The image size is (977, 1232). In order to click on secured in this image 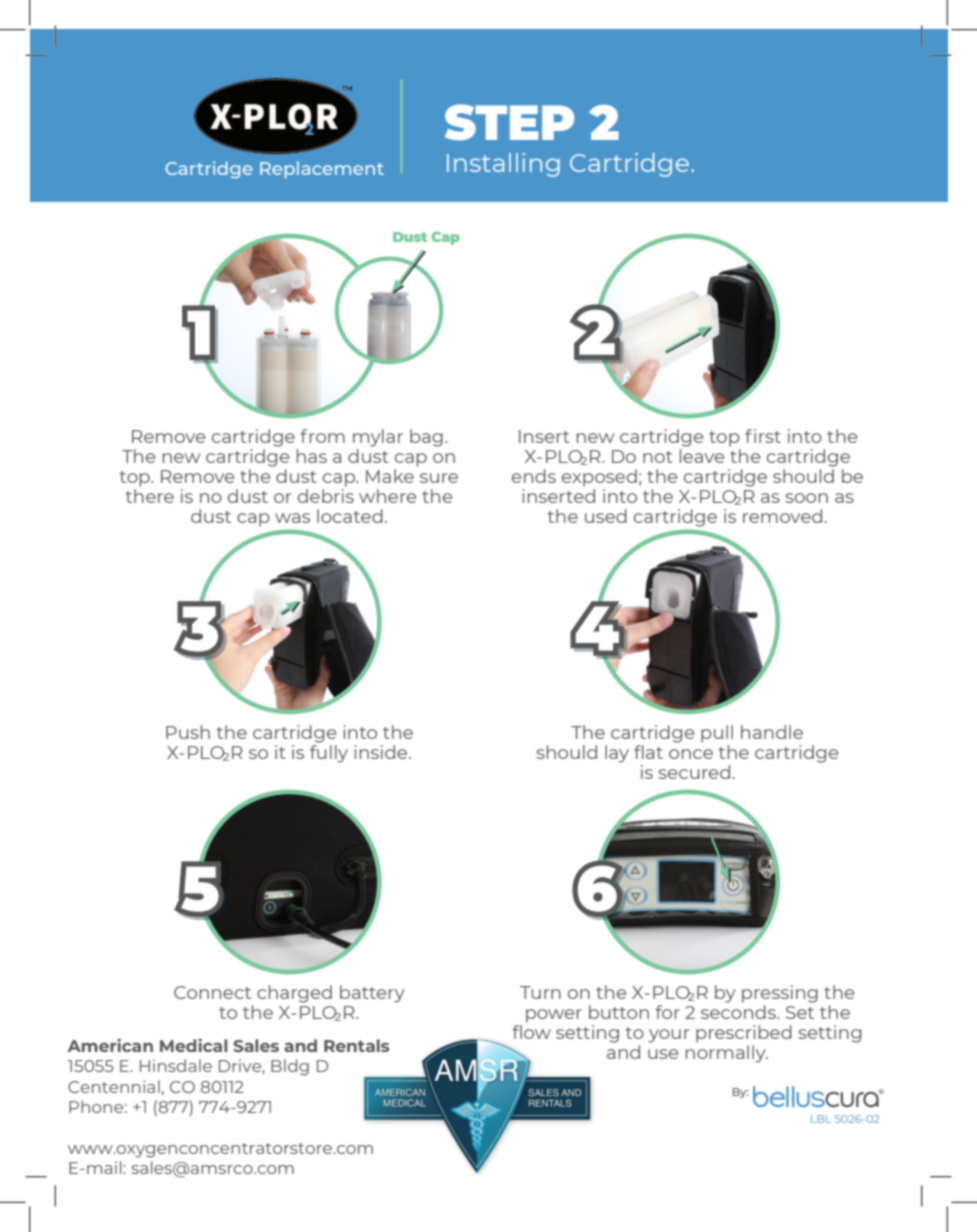, I will do `click(694, 772)`.
